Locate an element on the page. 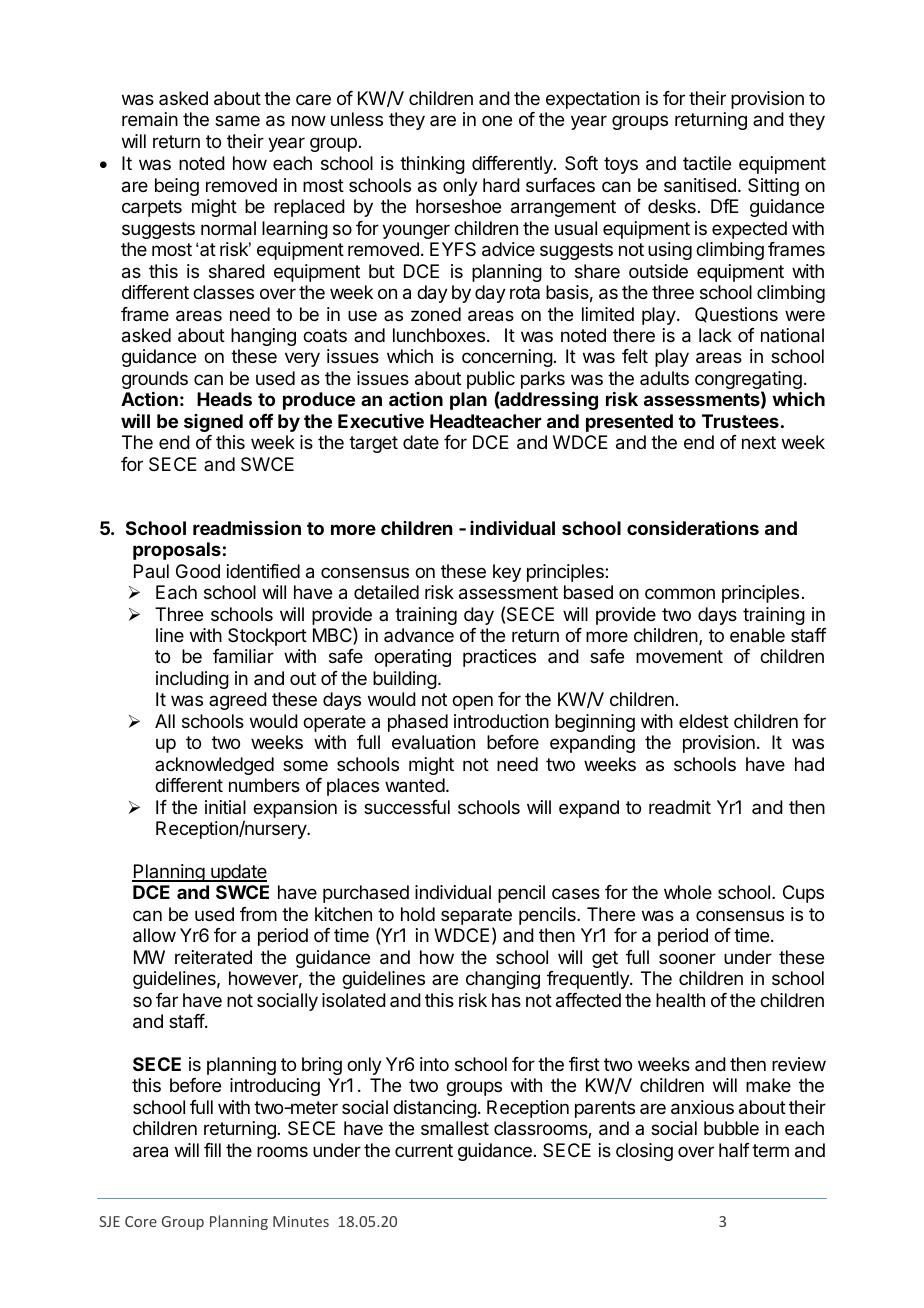 Image resolution: width=924 pixels, height=1308 pixels. thinking is located at coordinates (432, 165).
